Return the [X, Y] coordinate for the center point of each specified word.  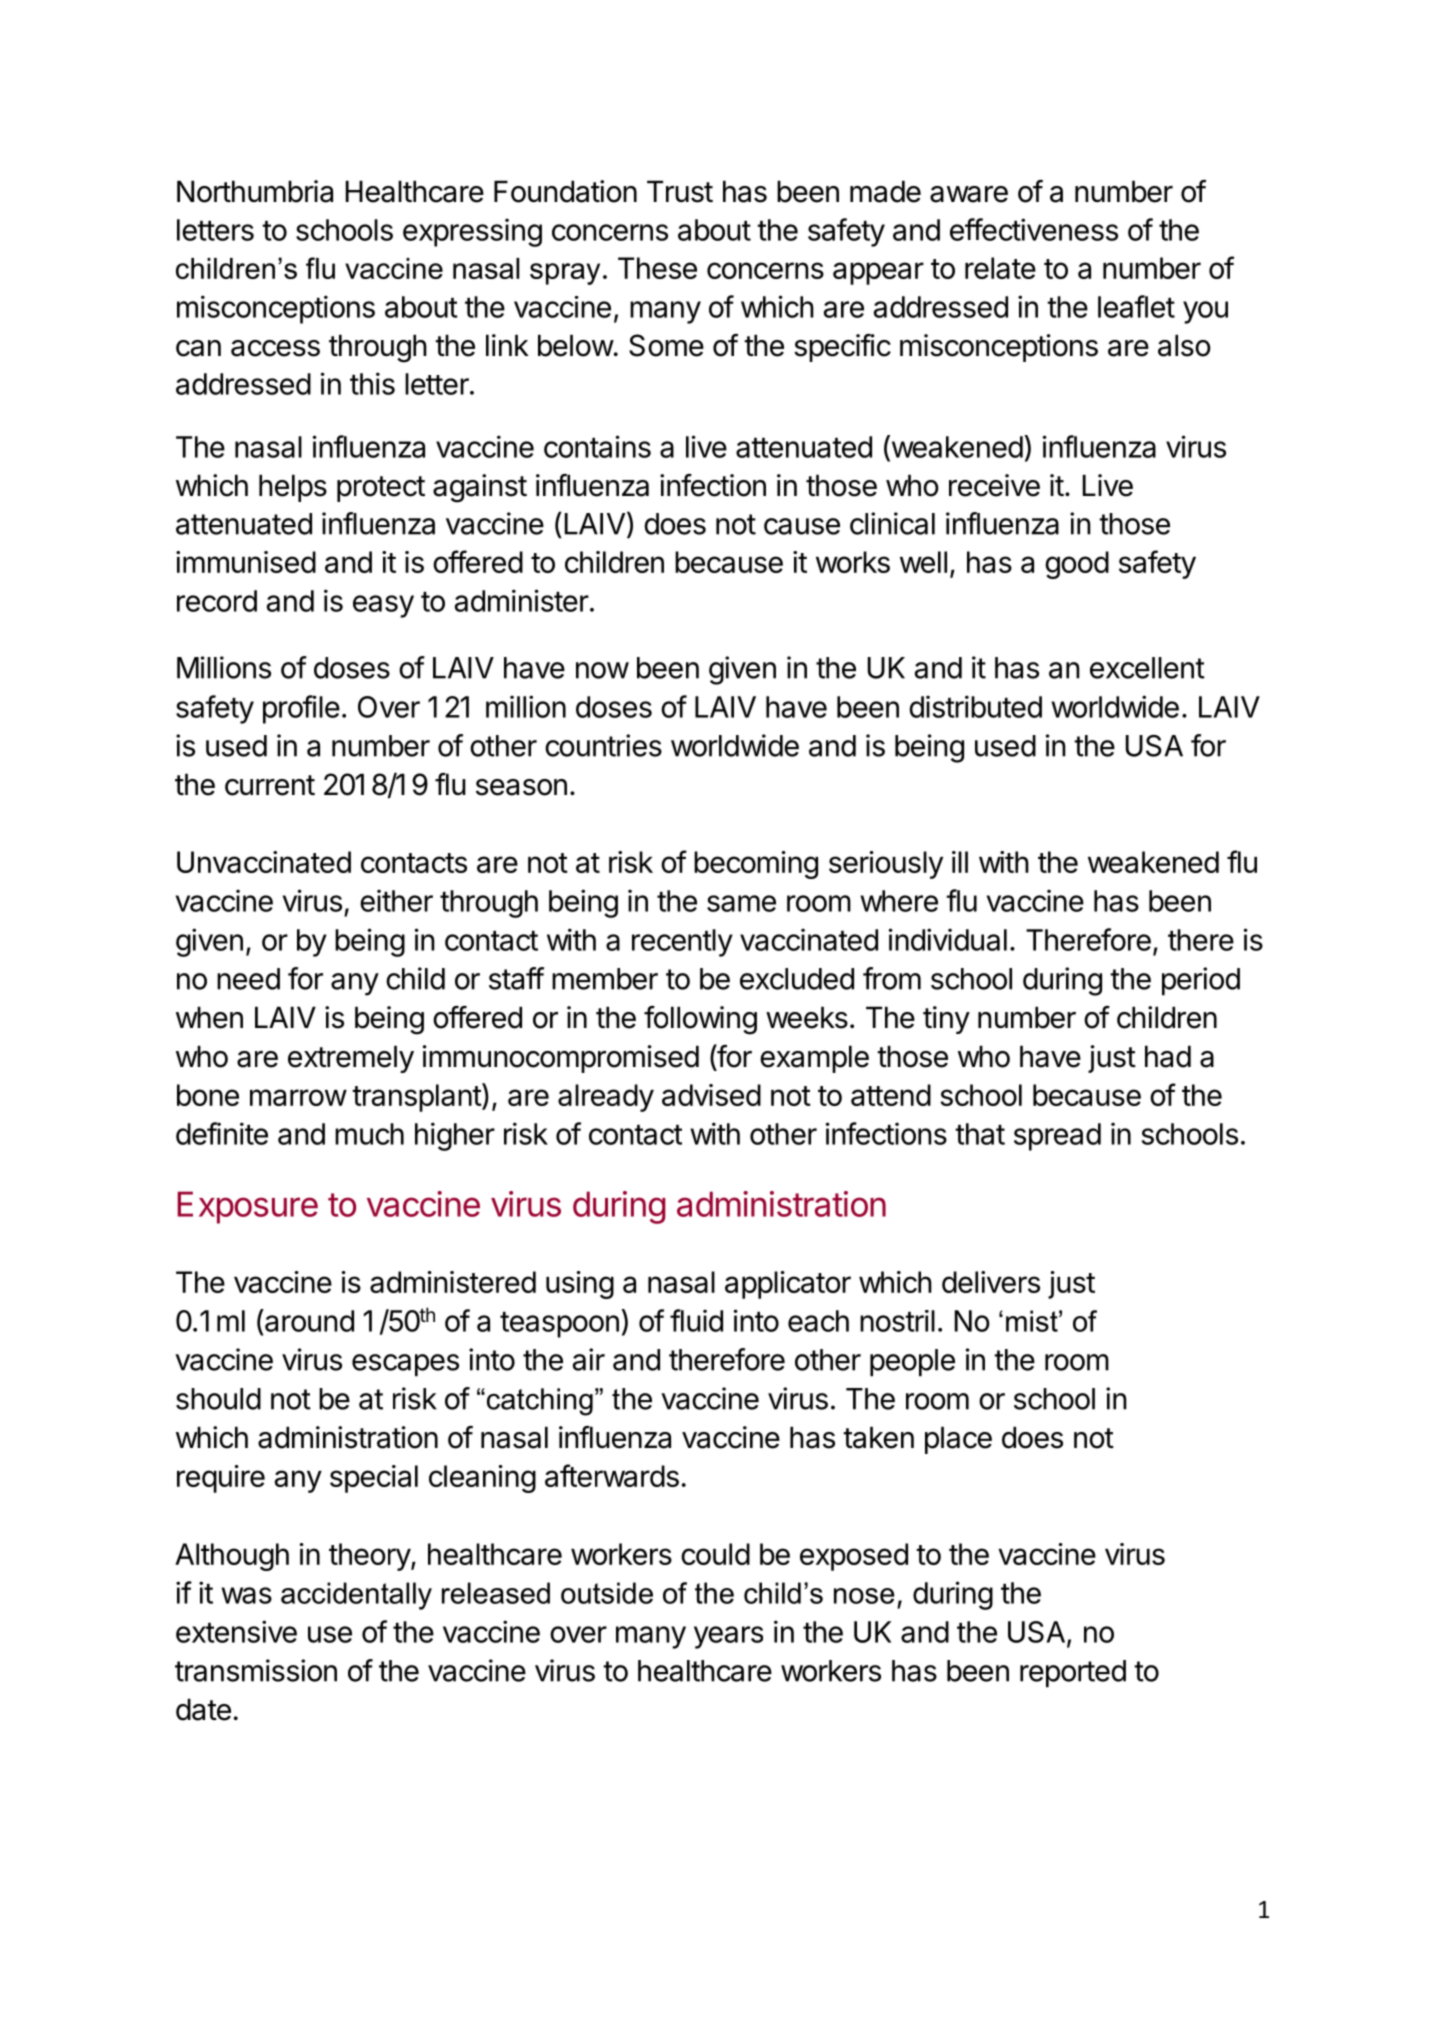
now [602, 670]
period [1201, 981]
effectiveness [1034, 229]
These [657, 268]
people [912, 1363]
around [308, 1320]
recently [682, 943]
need [248, 979]
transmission [256, 1670]
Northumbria [255, 191]
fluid [696, 1320]
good [1077, 565]
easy [383, 606]
